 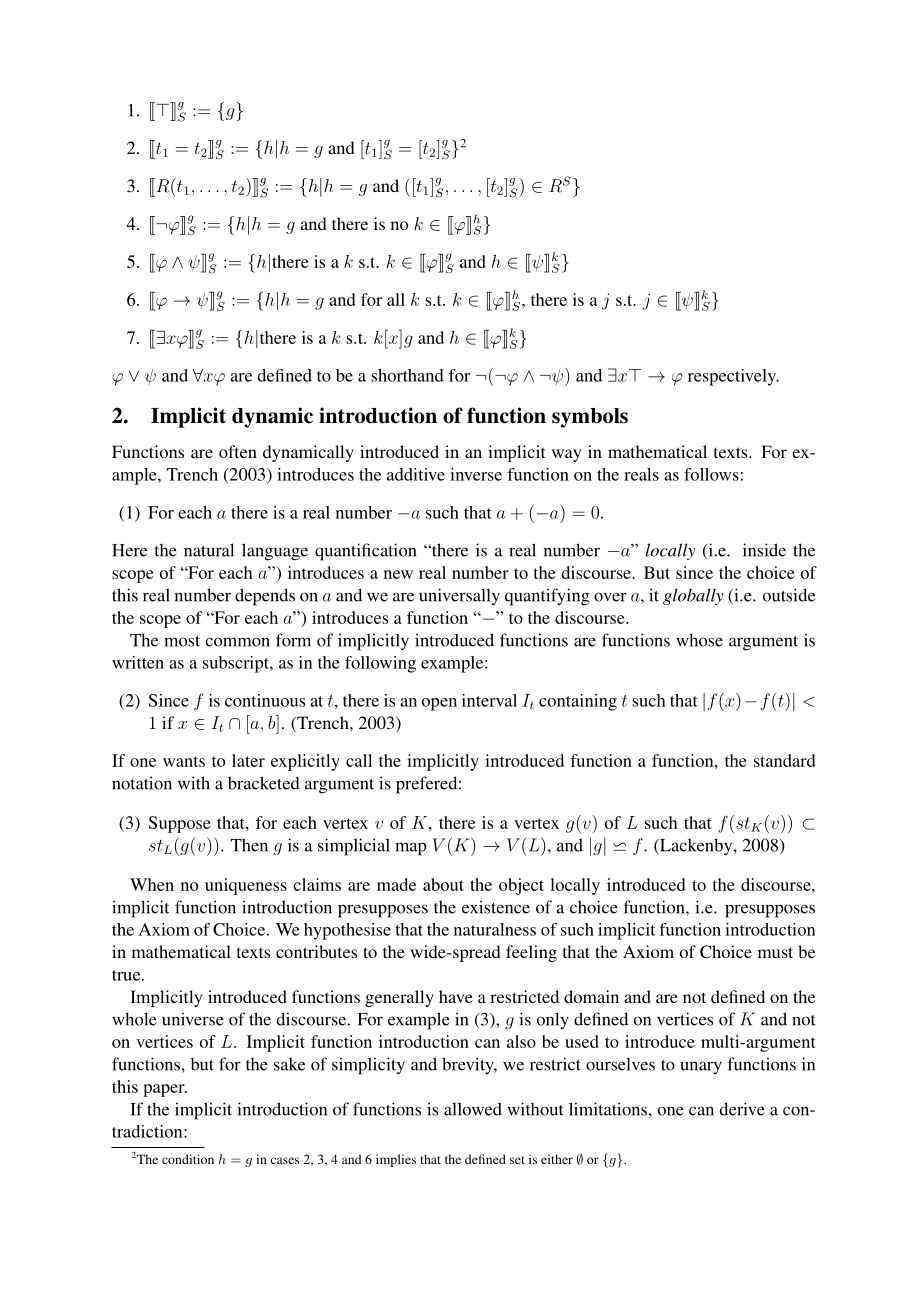 What do you see at coordinates (439, 704) in the screenshot?
I see `open` at bounding box center [439, 704].
